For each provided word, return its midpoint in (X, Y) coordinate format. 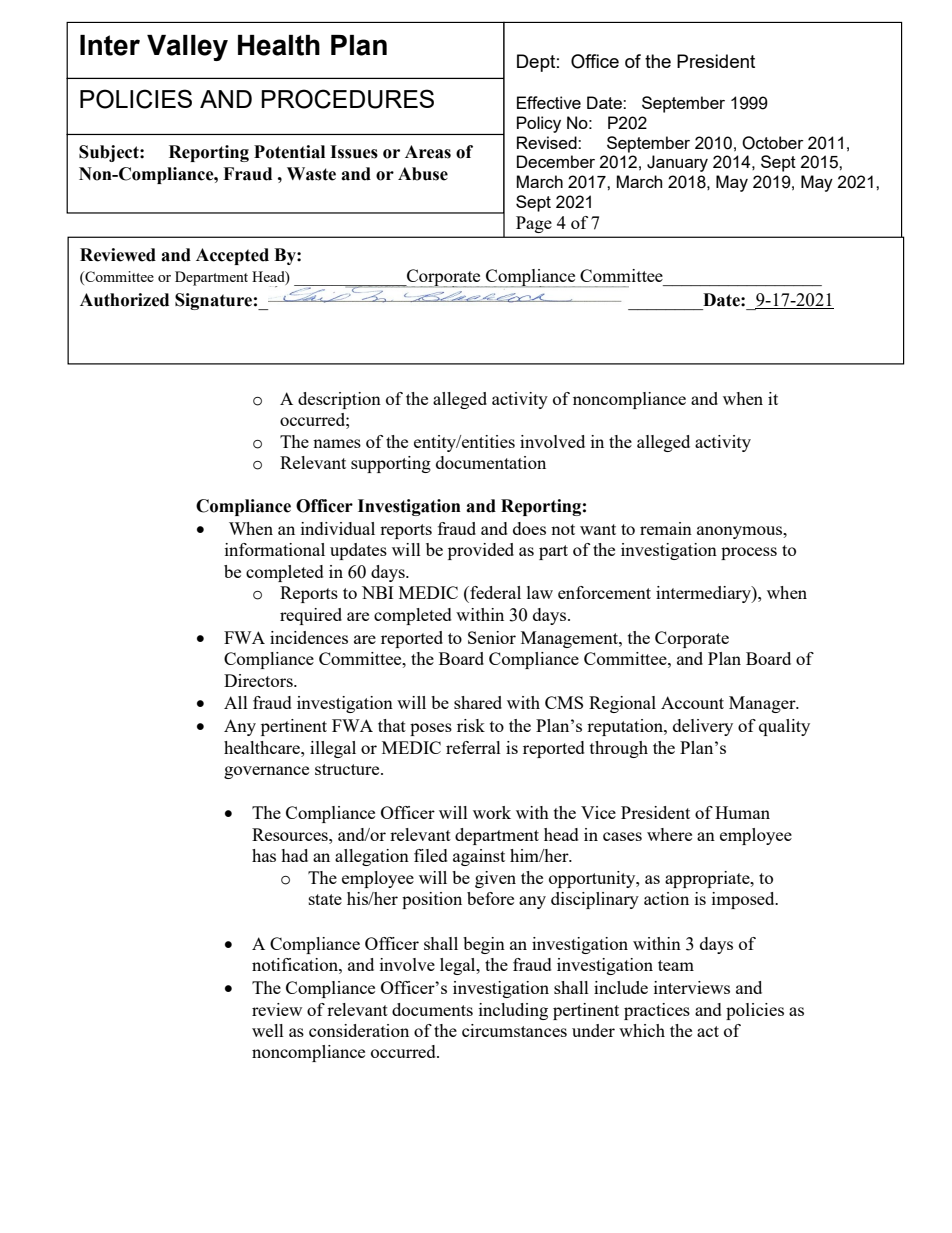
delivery (703, 727)
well (268, 1030)
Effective (549, 102)
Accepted (232, 256)
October (773, 143)
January (677, 163)
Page (534, 224)
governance (266, 772)
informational (275, 549)
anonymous (740, 532)
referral (473, 747)
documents (432, 1009)
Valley (187, 48)
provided (481, 551)
